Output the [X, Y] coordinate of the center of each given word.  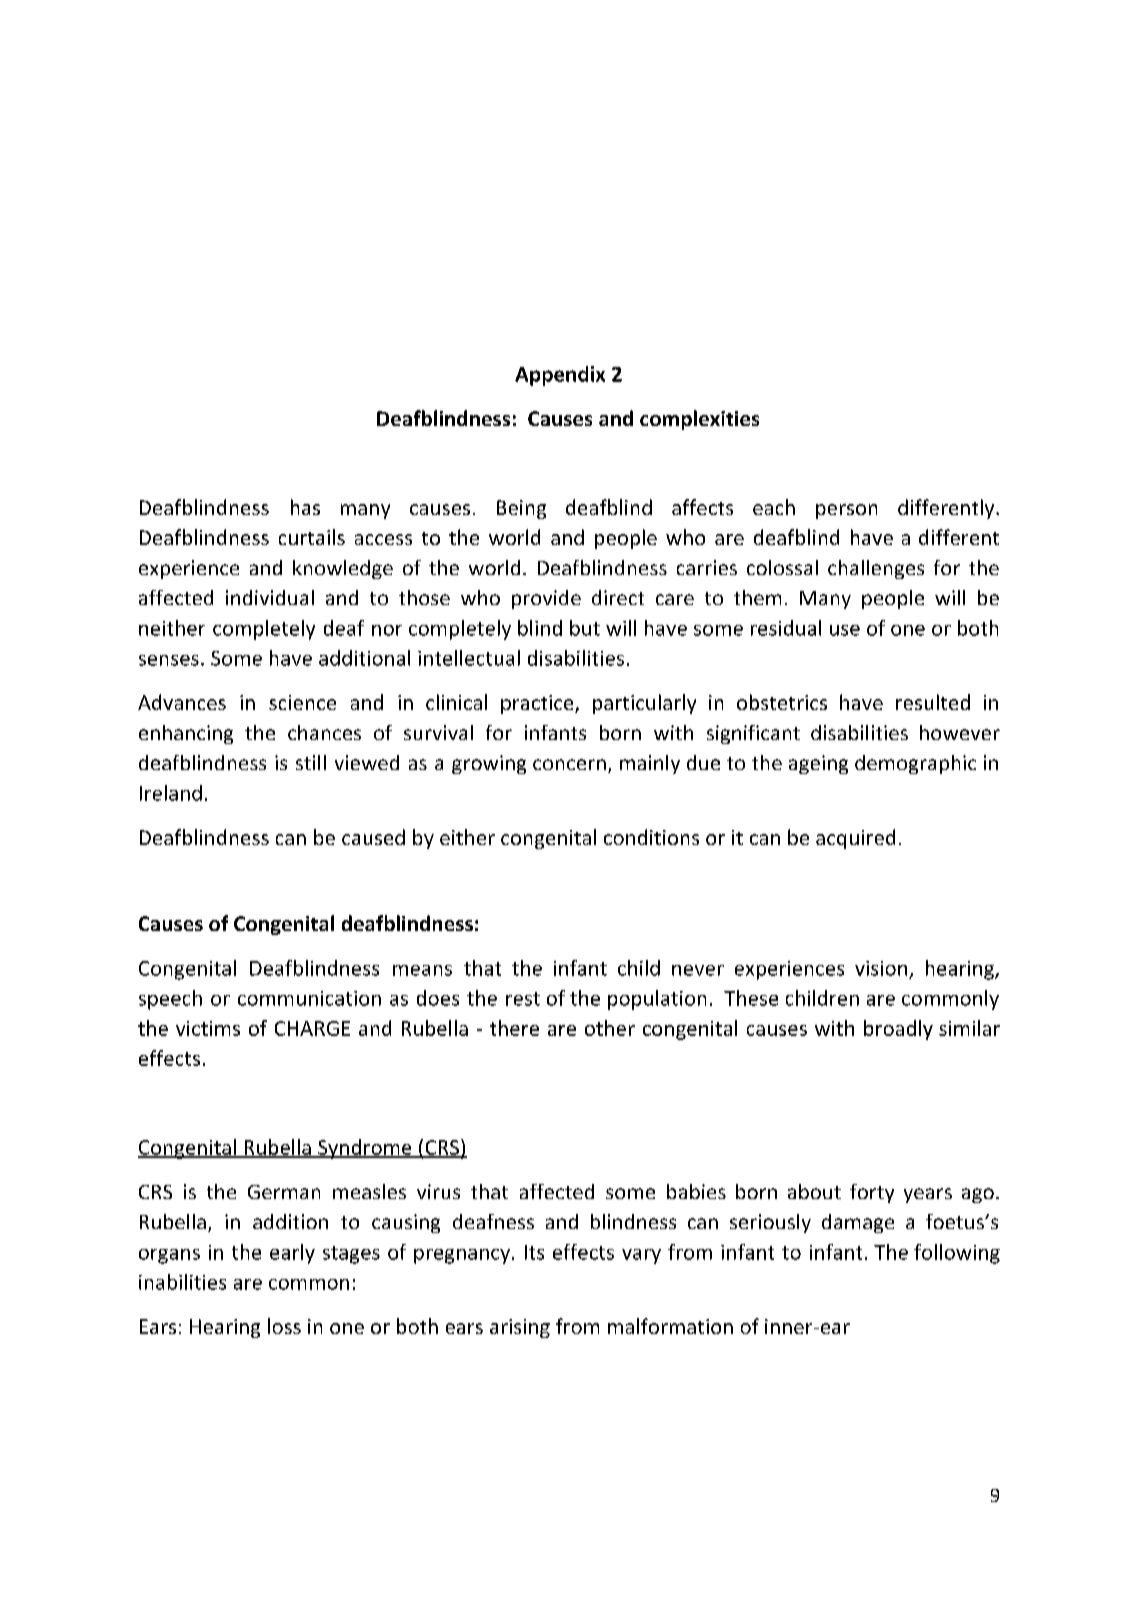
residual [786, 628]
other [610, 1028]
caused [373, 837]
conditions [651, 837]
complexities [699, 420]
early [292, 1254]
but [585, 628]
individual [270, 597]
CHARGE [312, 1028]
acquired [855, 839]
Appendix [560, 376]
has [305, 507]
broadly [898, 1030]
